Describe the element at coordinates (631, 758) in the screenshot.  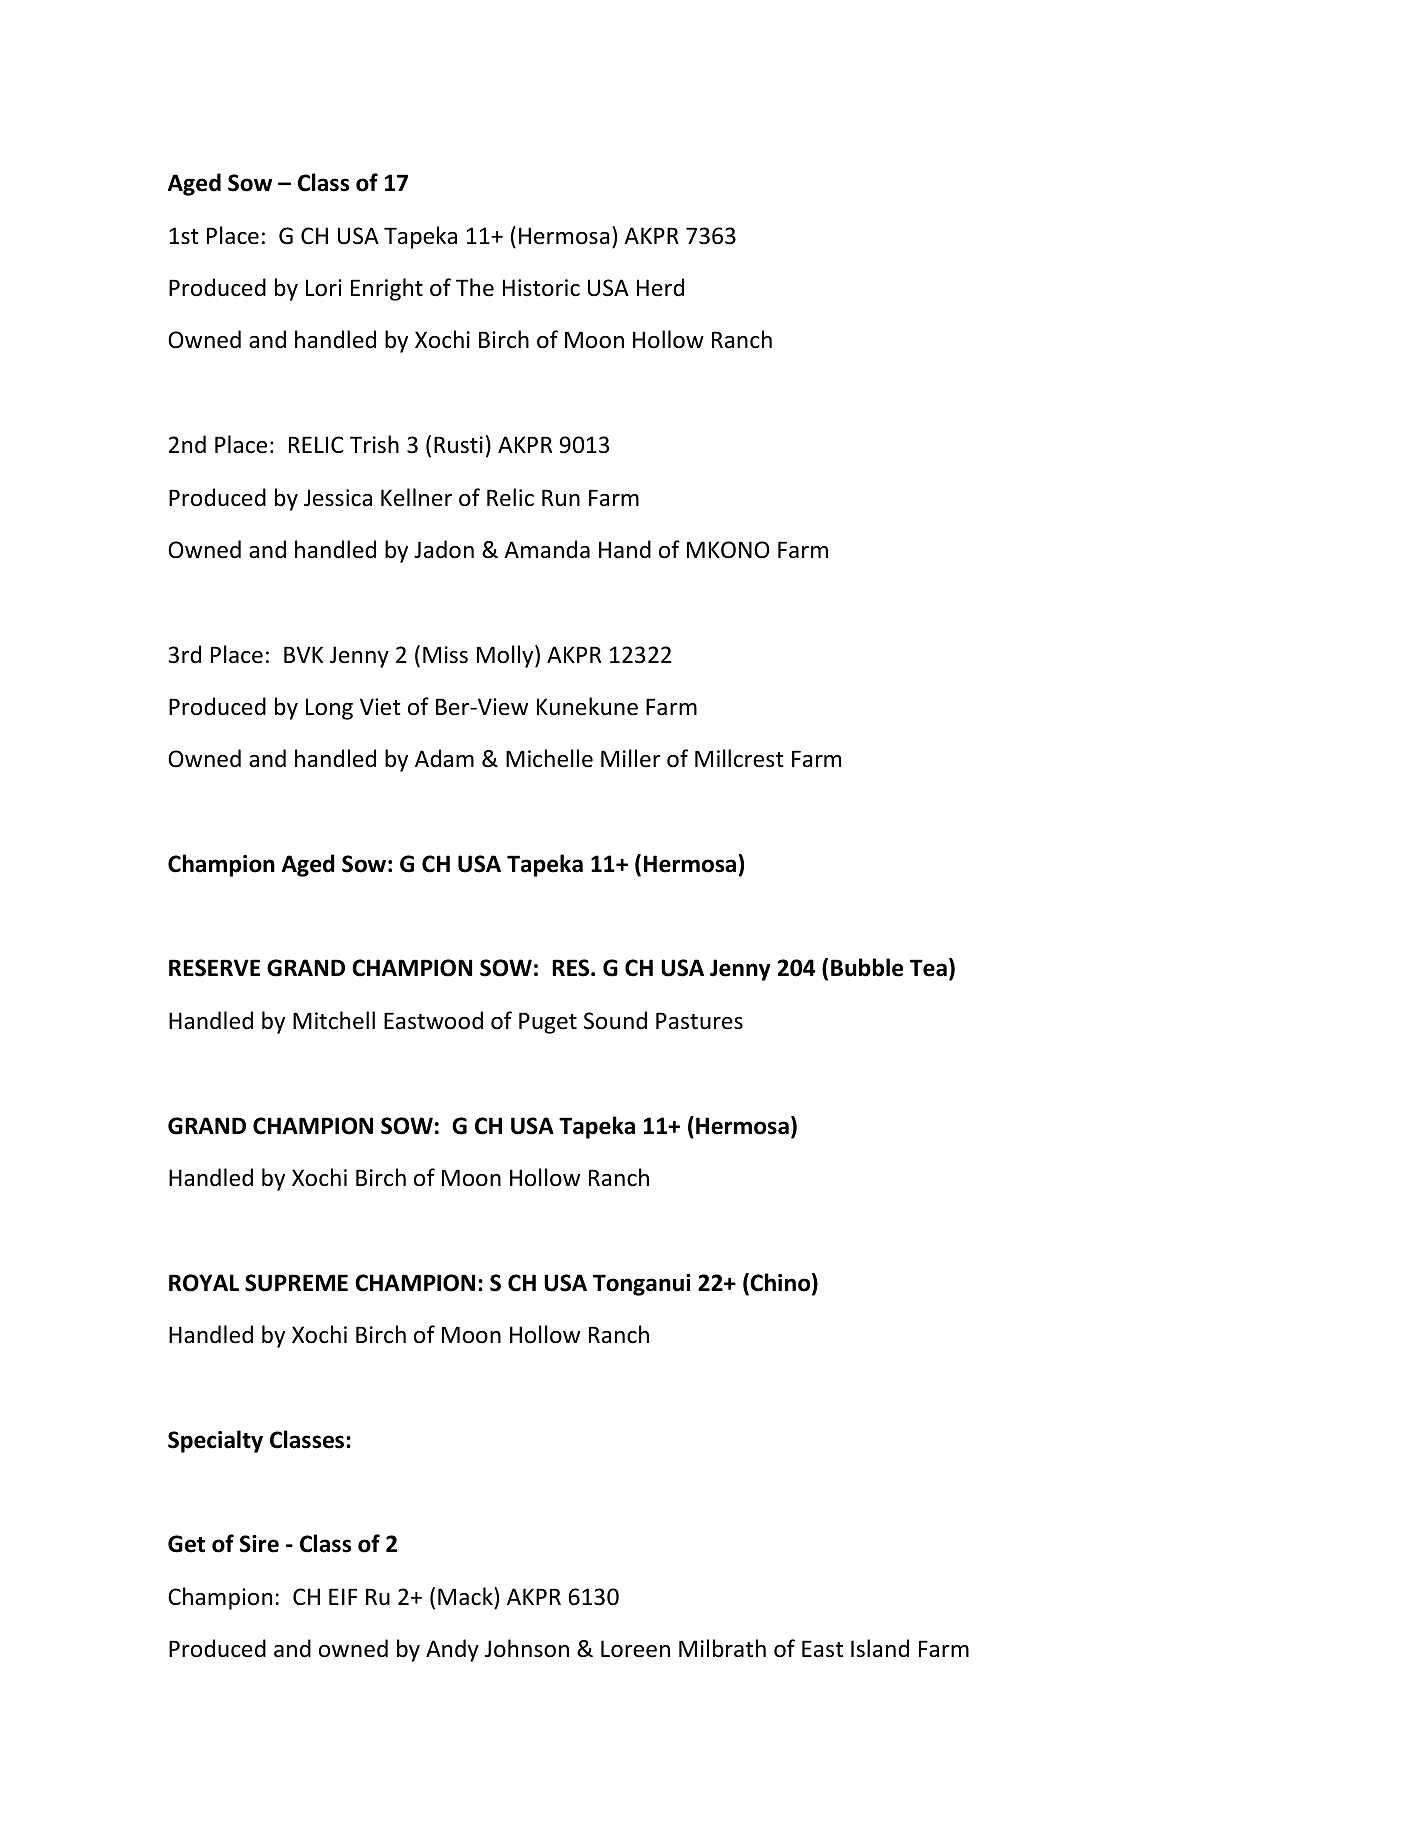
I see `Miller` at that location.
